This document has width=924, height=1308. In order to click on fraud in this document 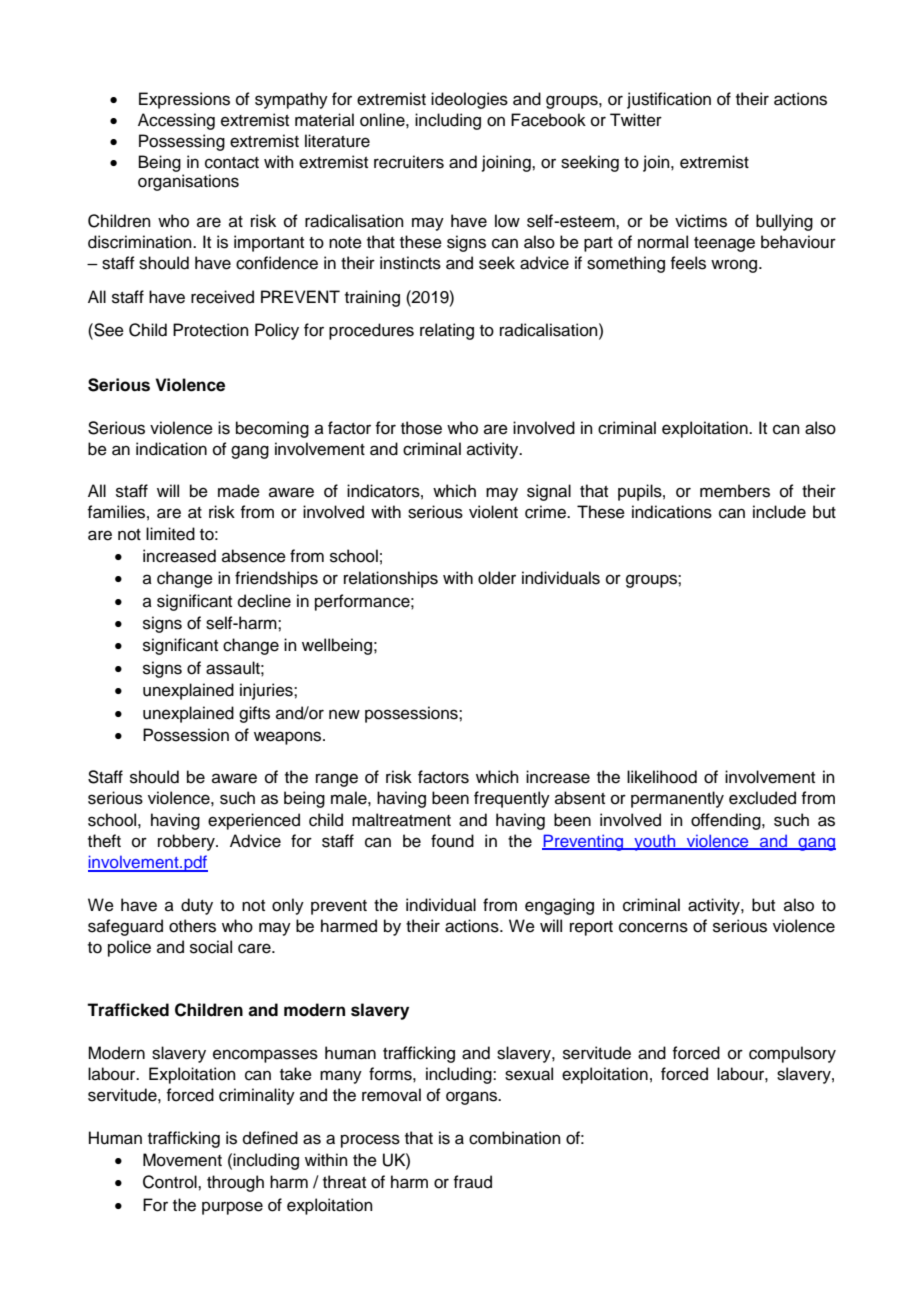, I will do `click(472, 1182)`.
